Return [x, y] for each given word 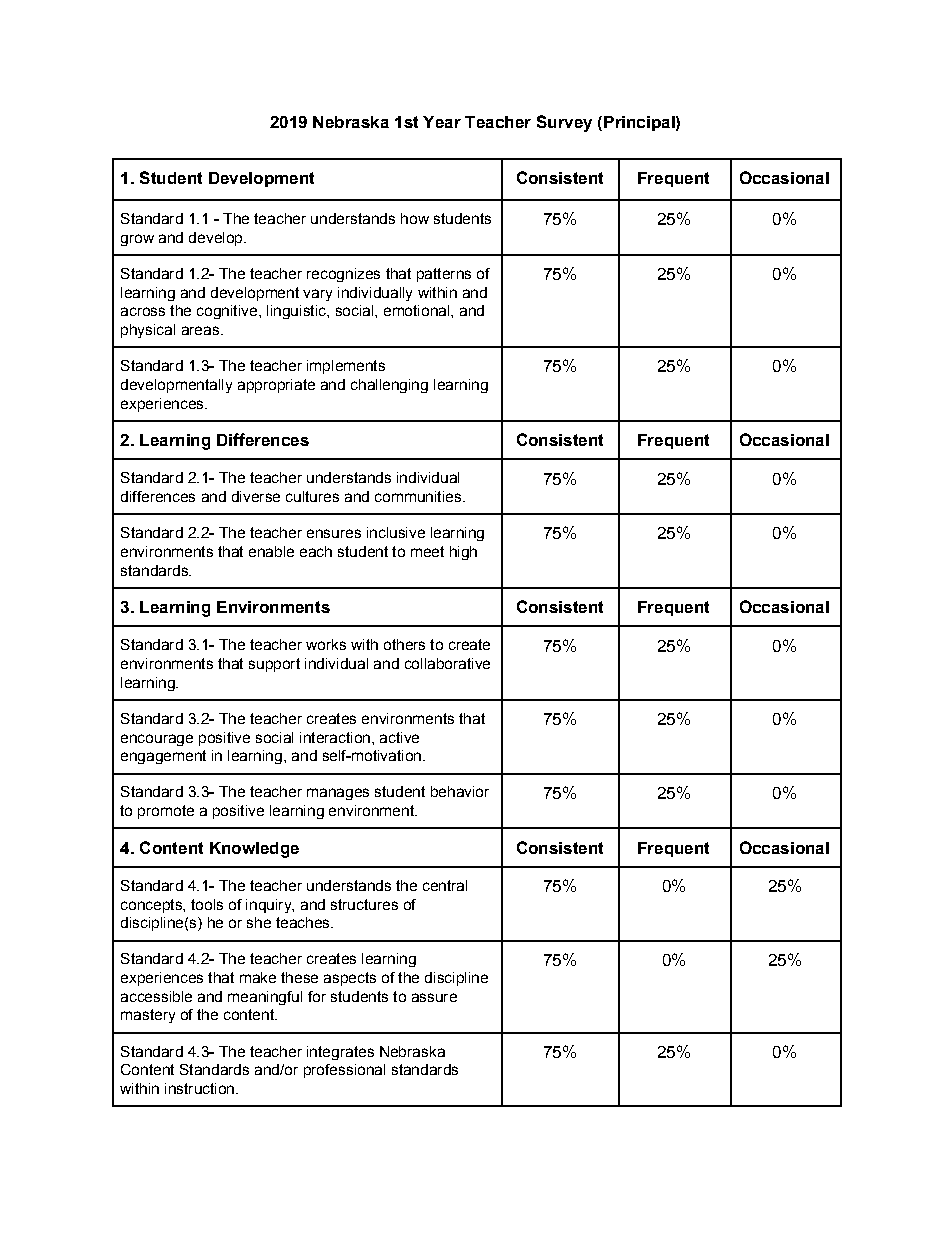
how [415, 218]
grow [137, 240]
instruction [201, 1088]
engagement [163, 757]
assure [434, 997]
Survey [564, 123]
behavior [460, 791]
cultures [312, 496]
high [463, 553]
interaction [335, 737]
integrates [340, 1053]
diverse [256, 496]
